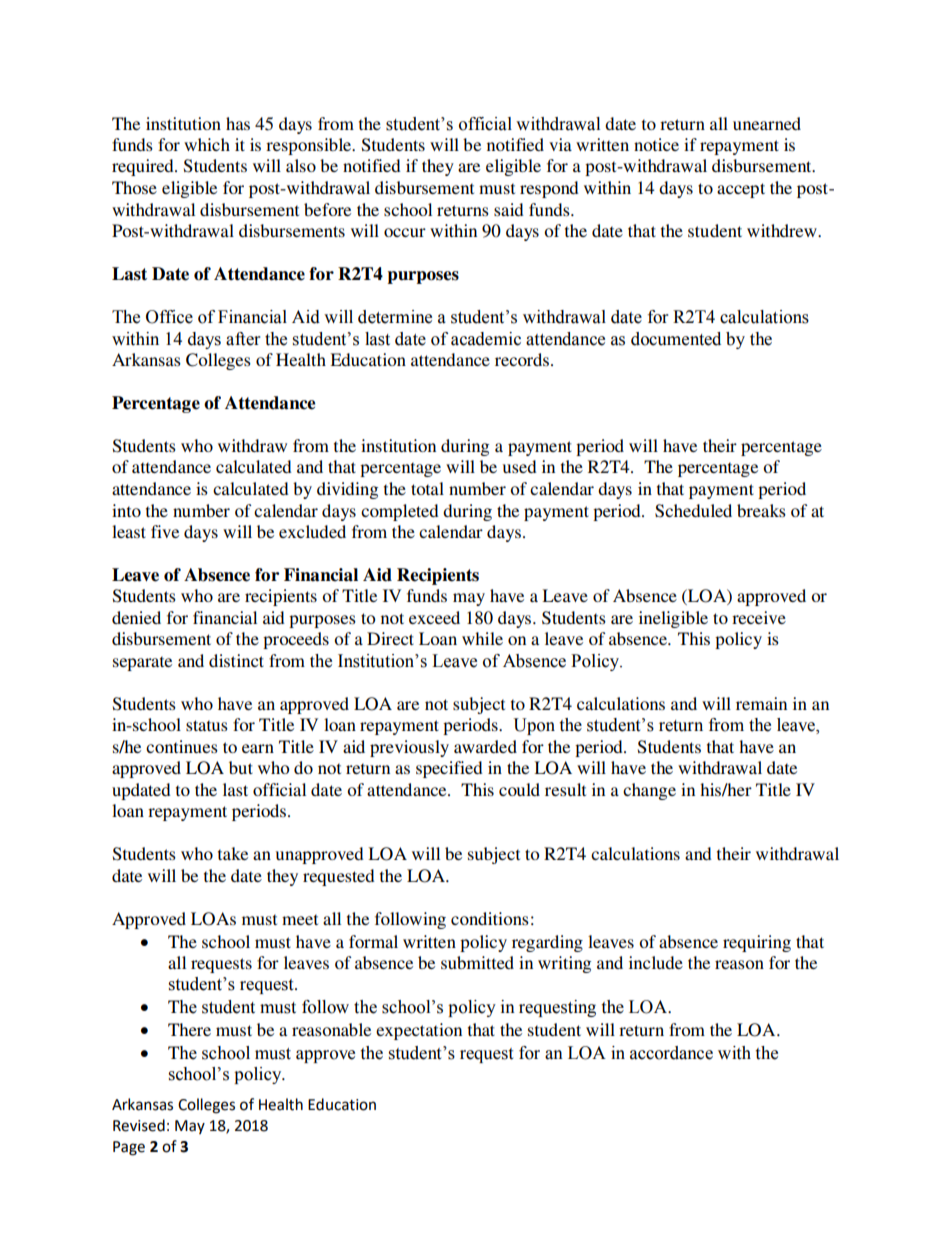  What do you see at coordinates (243, 339) in the document?
I see `after` at bounding box center [243, 339].
